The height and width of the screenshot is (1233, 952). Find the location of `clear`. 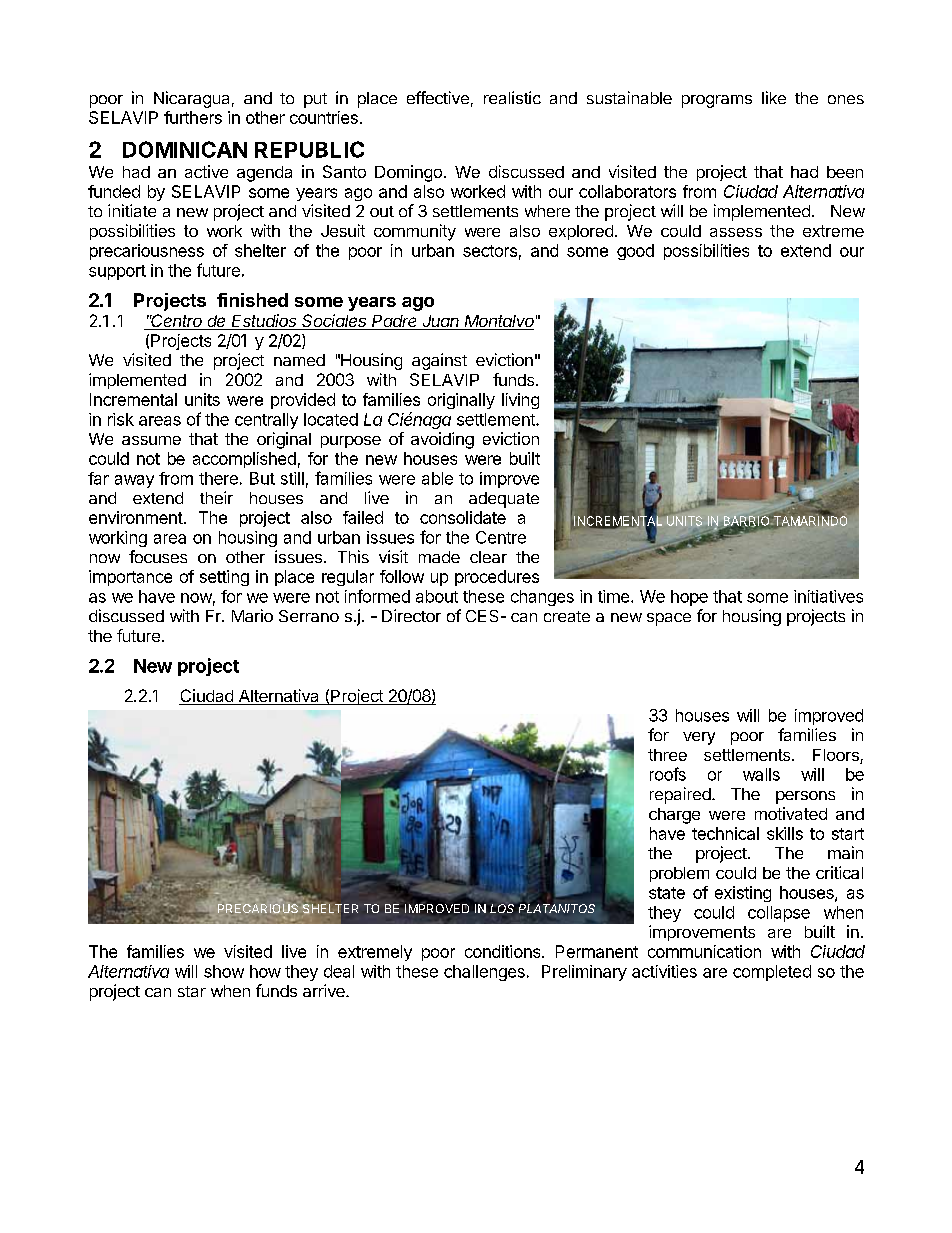

clear is located at coordinates (488, 557).
